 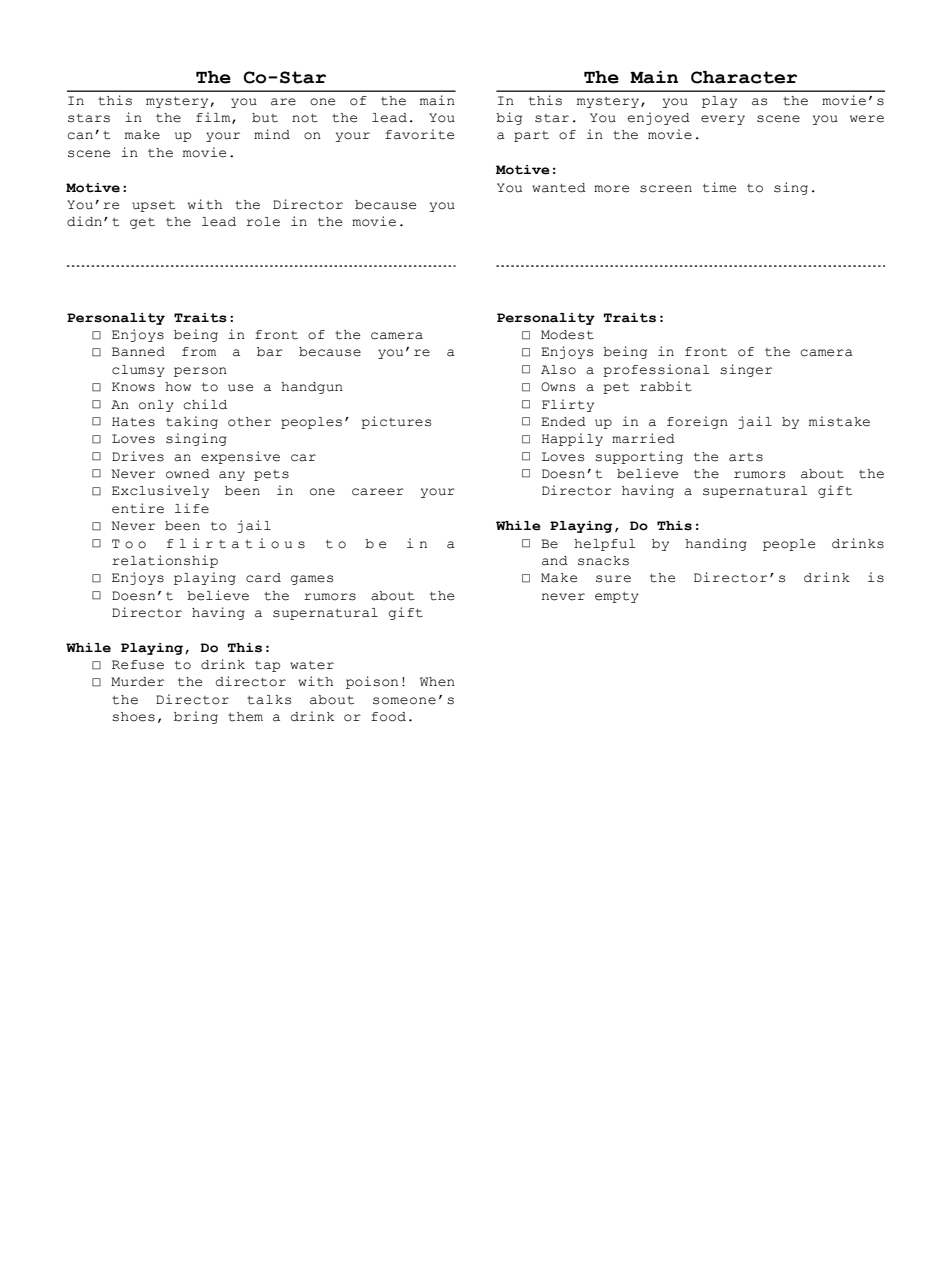 What do you see at coordinates (656, 370) in the image?
I see `professional` at bounding box center [656, 370].
